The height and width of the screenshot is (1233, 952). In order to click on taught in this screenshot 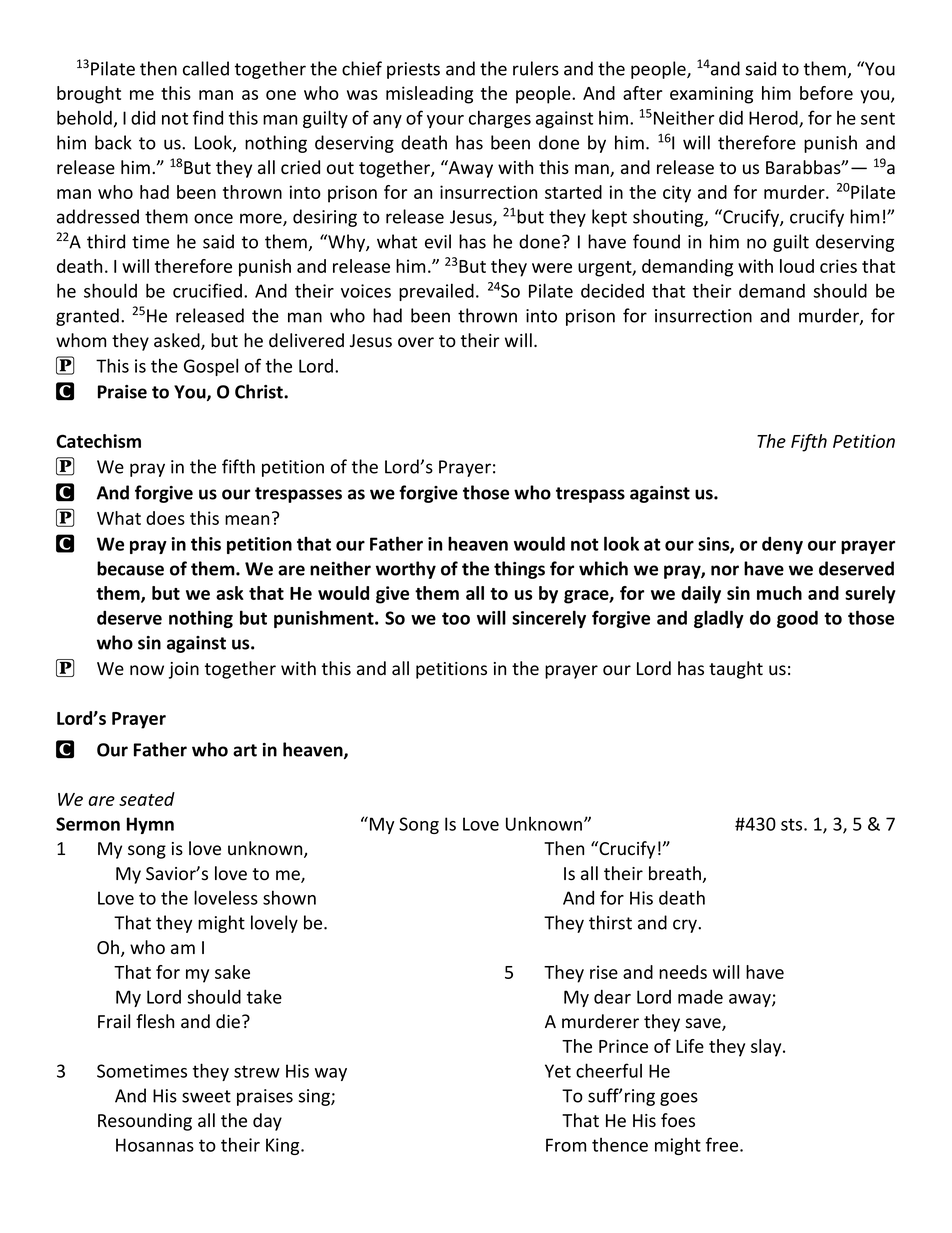, I will do `click(736, 670)`.
